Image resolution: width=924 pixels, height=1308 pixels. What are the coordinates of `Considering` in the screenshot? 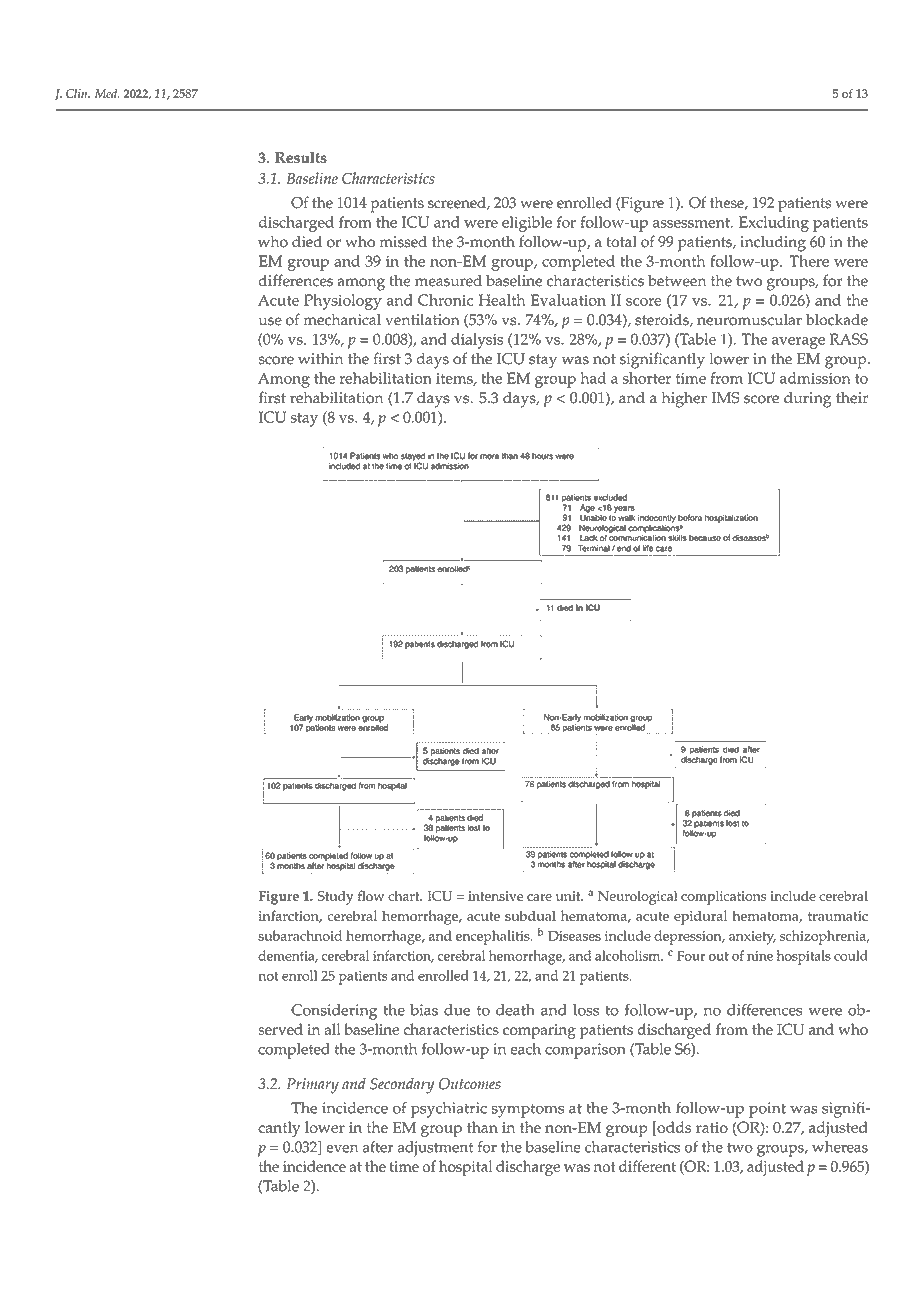 It's located at (334, 1012).
